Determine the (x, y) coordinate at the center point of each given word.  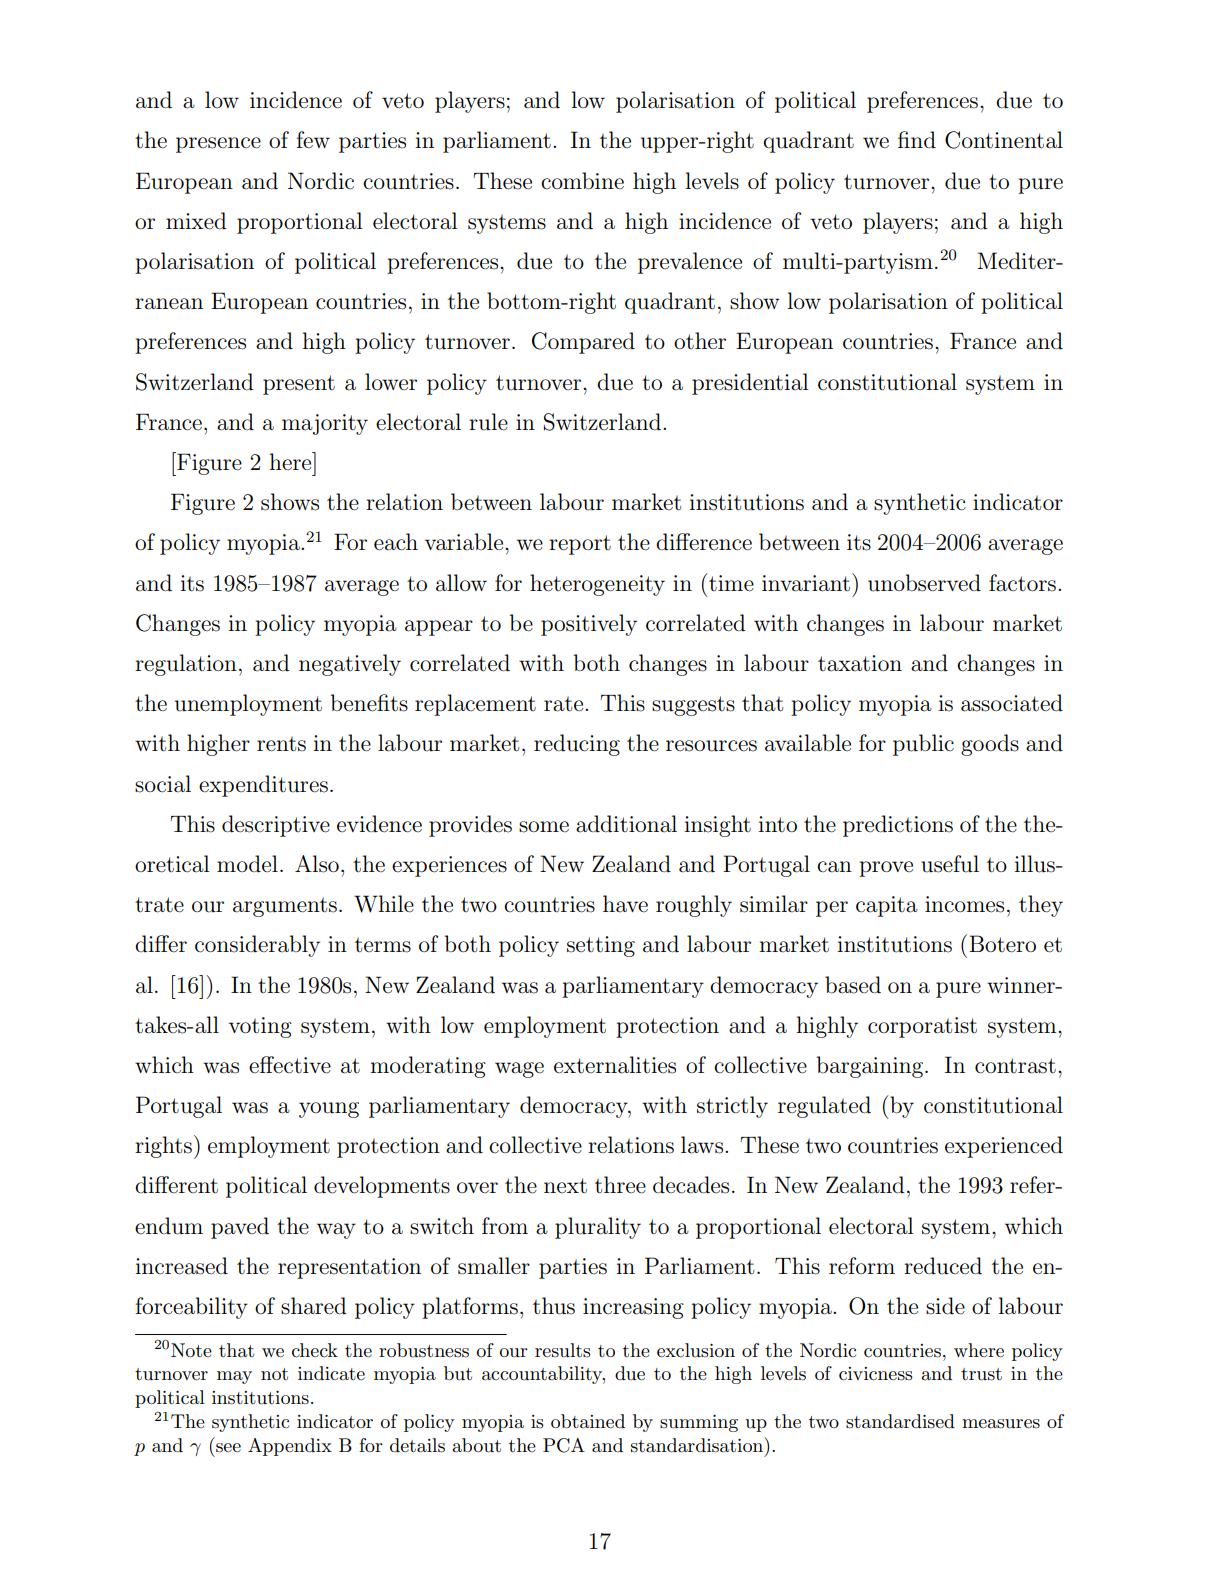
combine (582, 181)
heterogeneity (597, 585)
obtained (588, 1421)
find (917, 139)
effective (290, 1065)
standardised (900, 1421)
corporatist (922, 1027)
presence (218, 145)
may (234, 1377)
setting (601, 946)
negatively (350, 665)
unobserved (924, 583)
